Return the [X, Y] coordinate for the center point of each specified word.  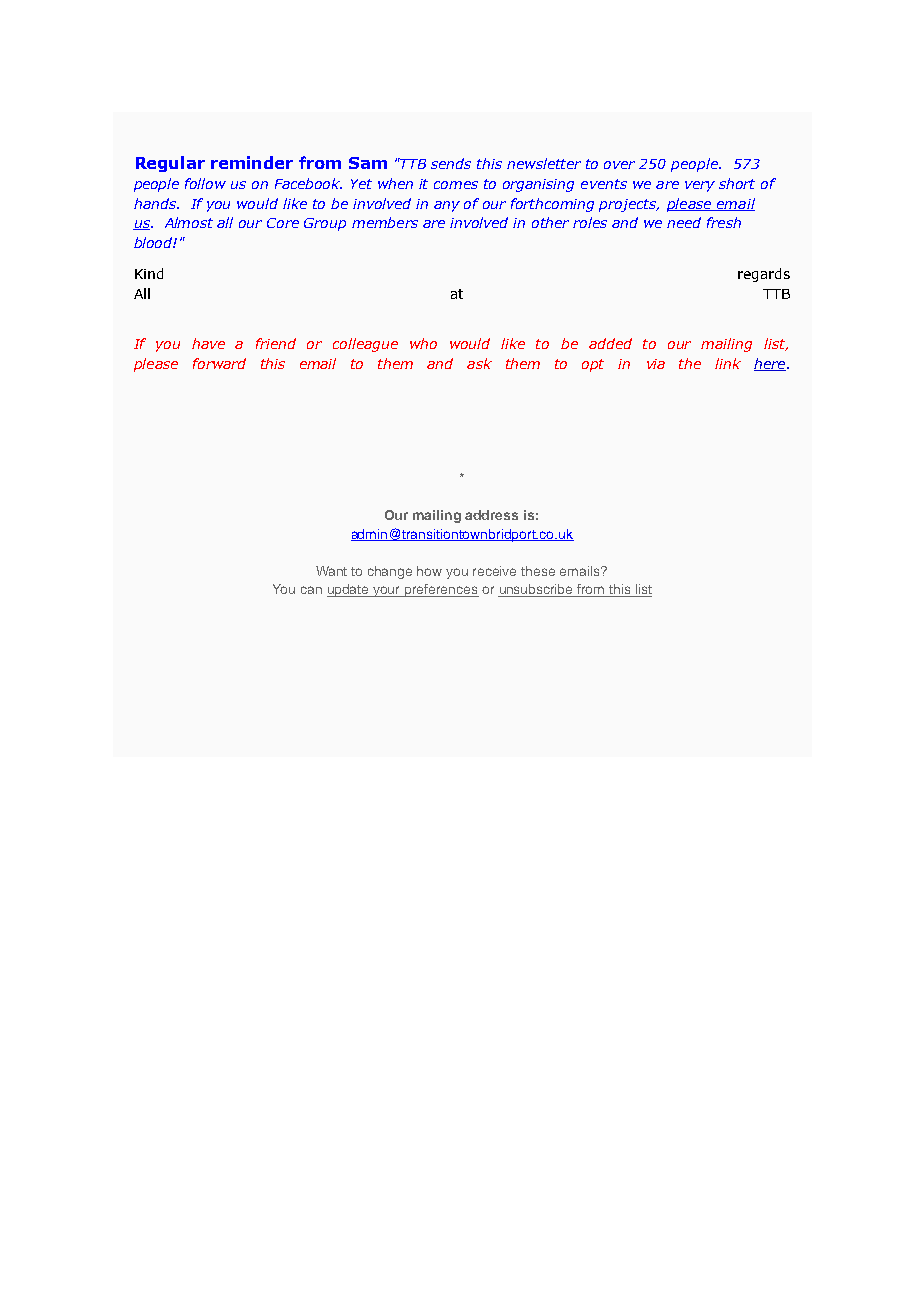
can [311, 590]
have [208, 343]
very [700, 186]
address [491, 515]
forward [219, 363]
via [656, 364]
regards [764, 275]
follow [205, 183]
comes [456, 185]
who [423, 343]
